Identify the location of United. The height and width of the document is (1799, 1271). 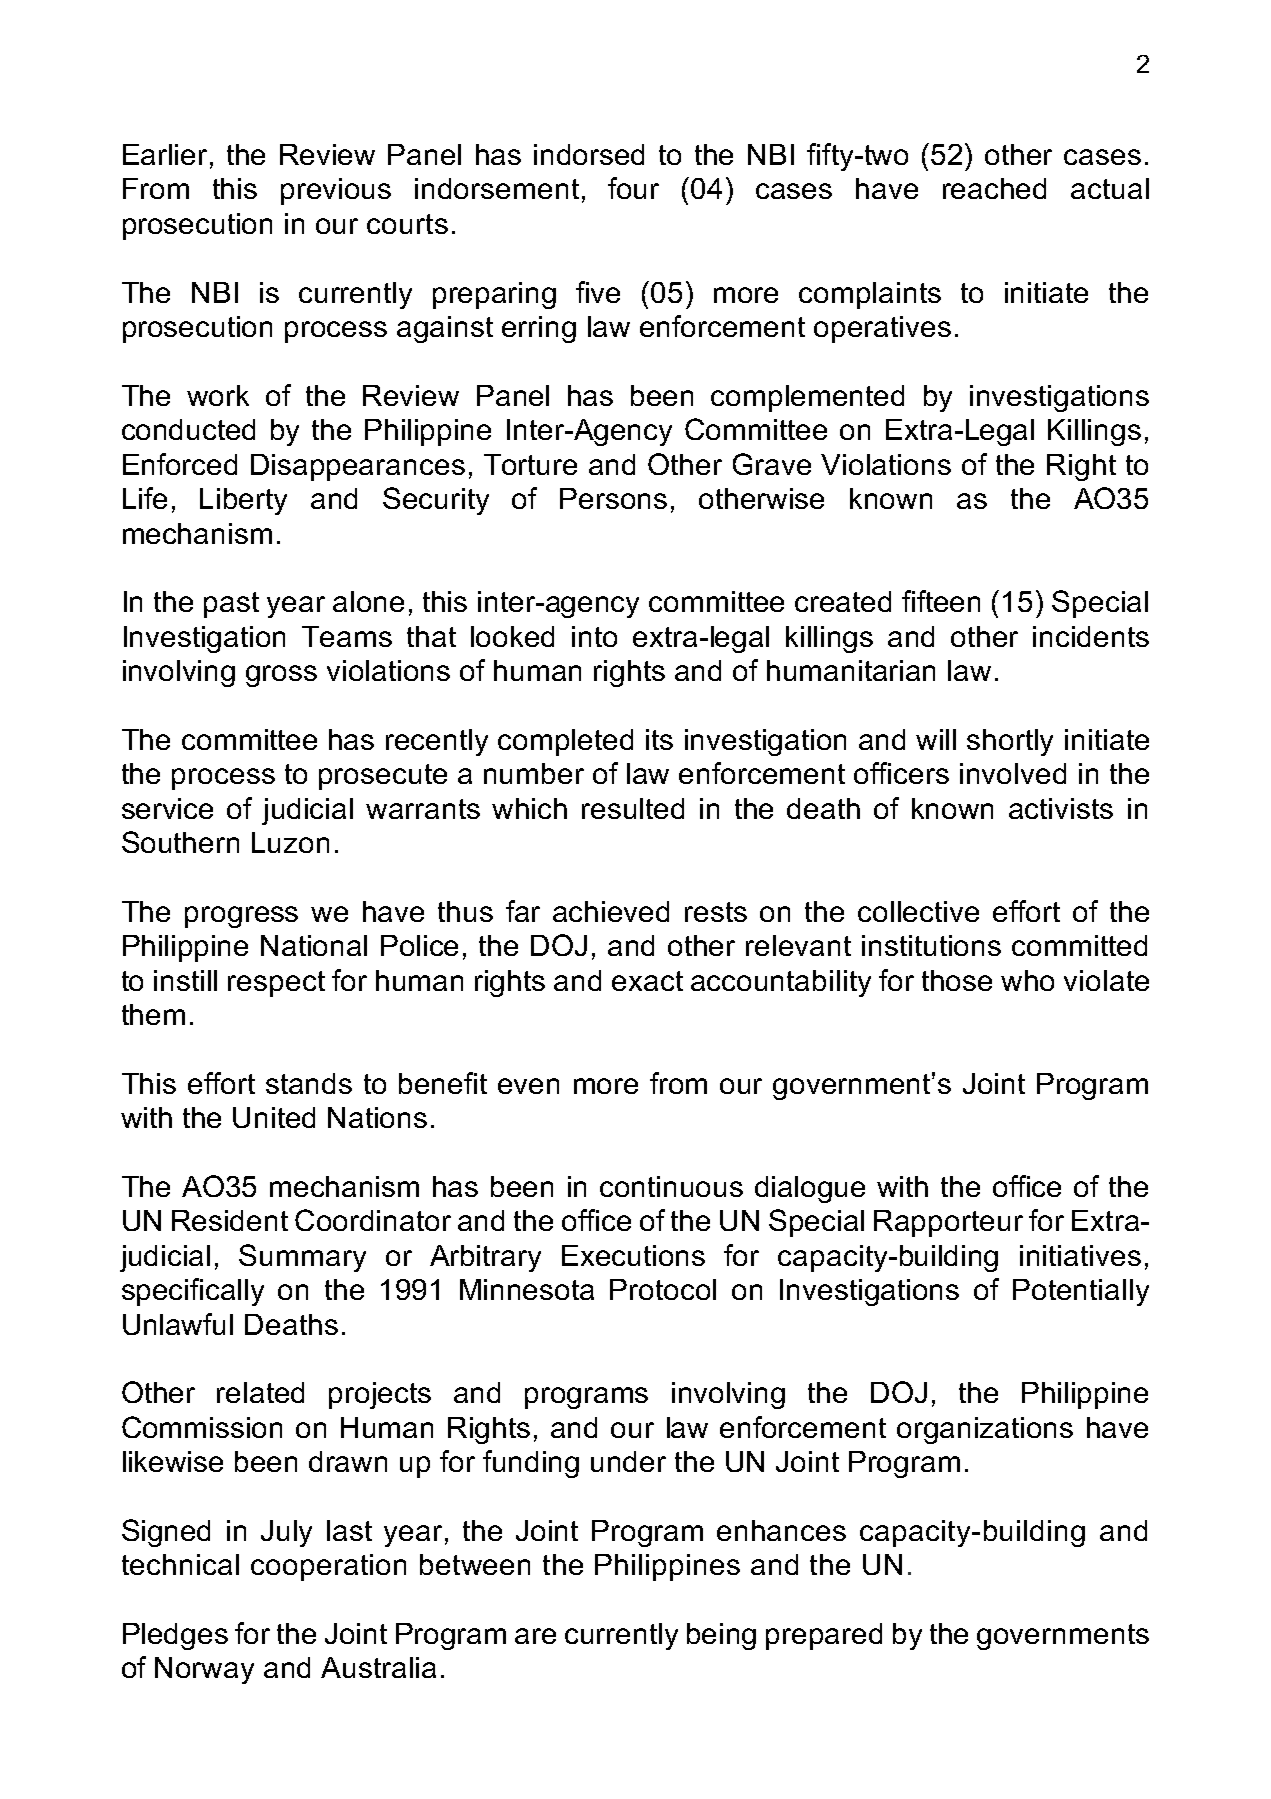
(274, 1117).
